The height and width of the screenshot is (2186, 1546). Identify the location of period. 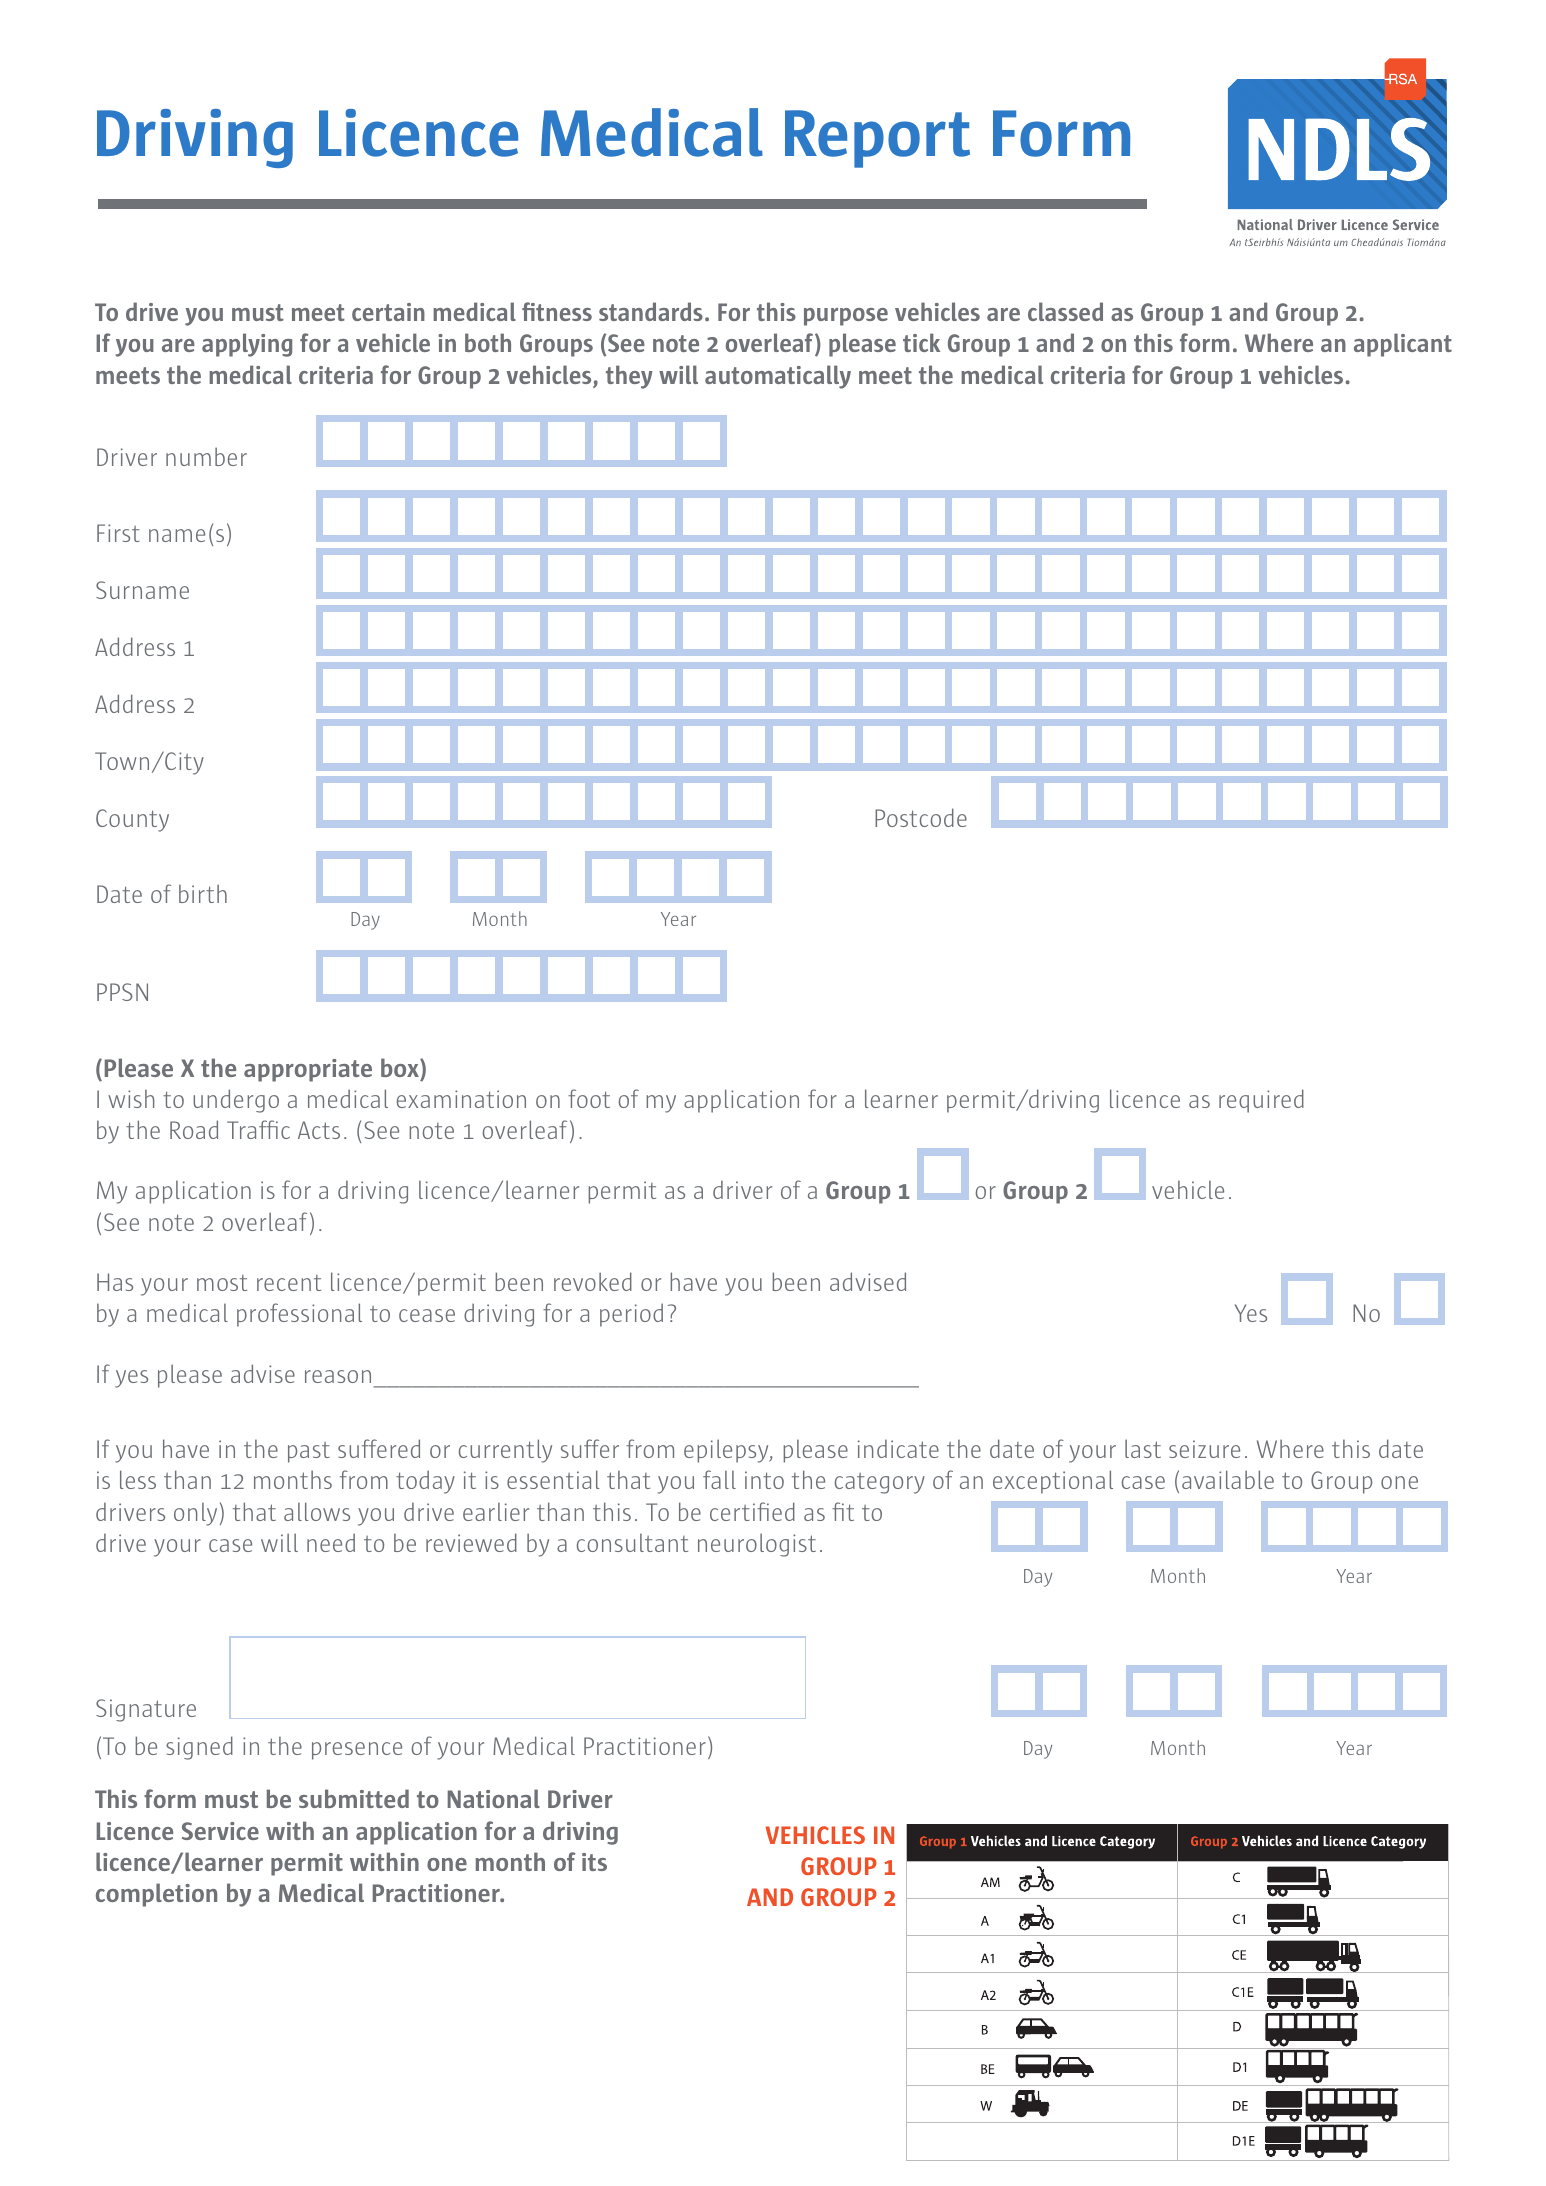
(631, 1315).
